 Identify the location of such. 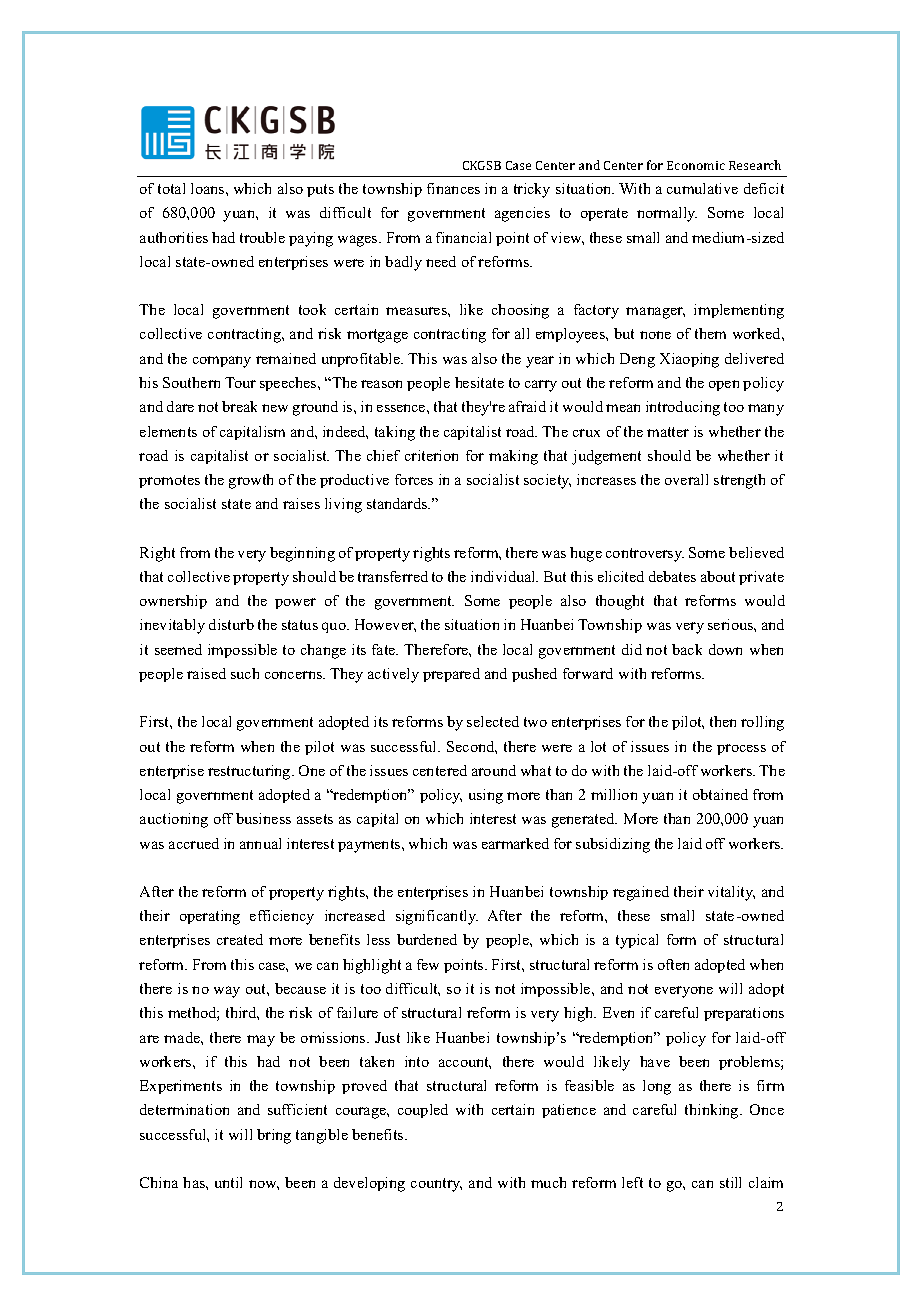
(245, 673).
